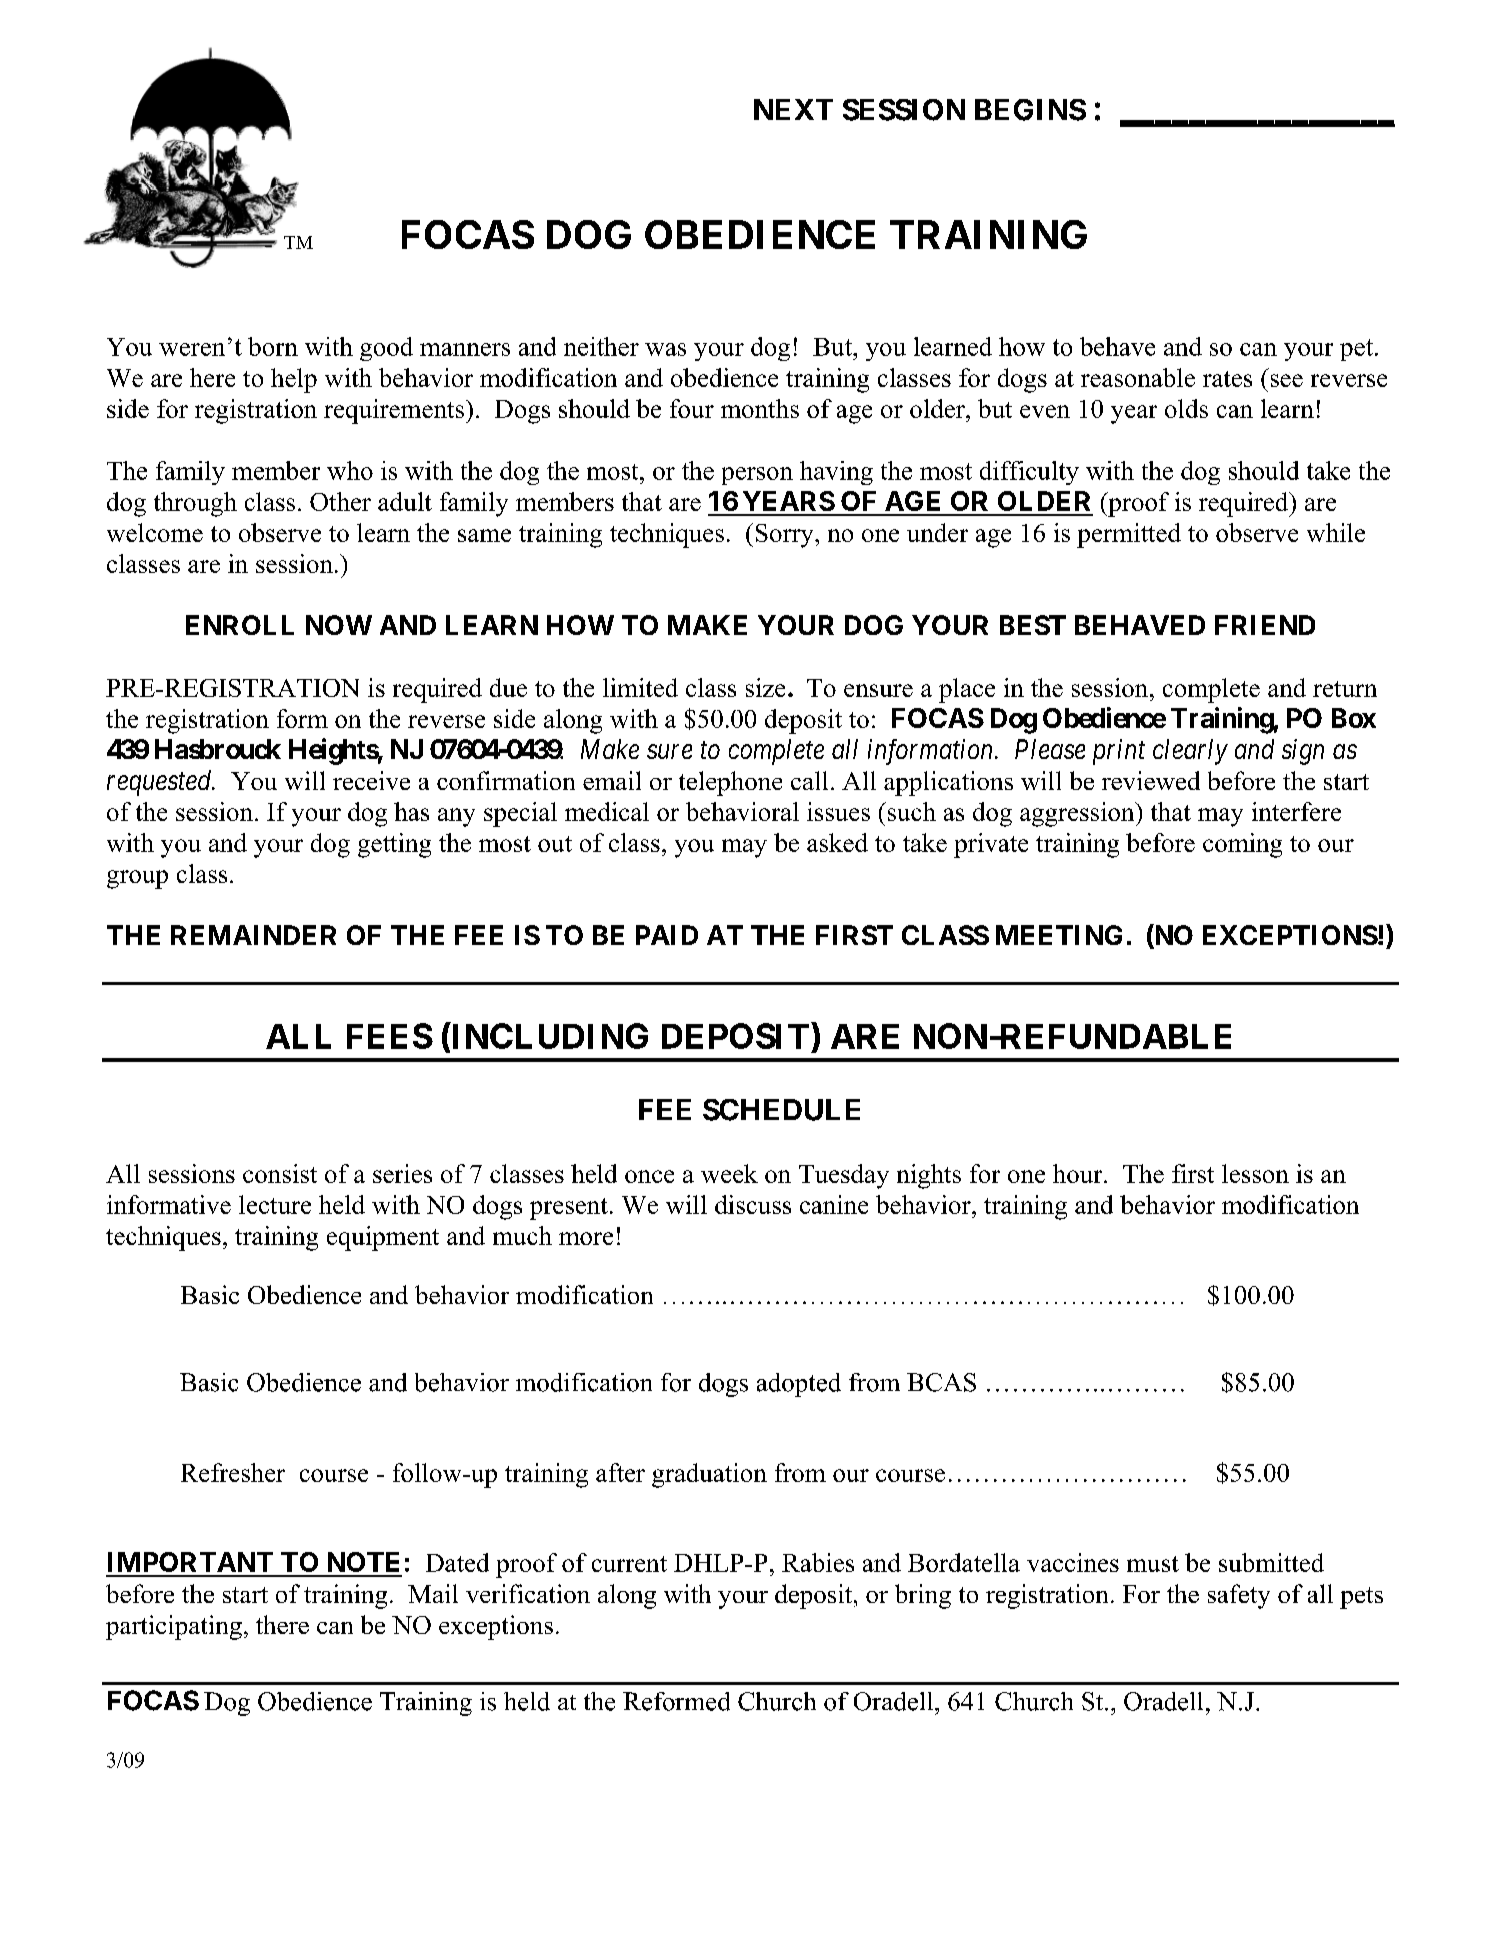 This document has height=1942, width=1501. What do you see at coordinates (1255, 1173) in the document?
I see `lesson` at bounding box center [1255, 1173].
